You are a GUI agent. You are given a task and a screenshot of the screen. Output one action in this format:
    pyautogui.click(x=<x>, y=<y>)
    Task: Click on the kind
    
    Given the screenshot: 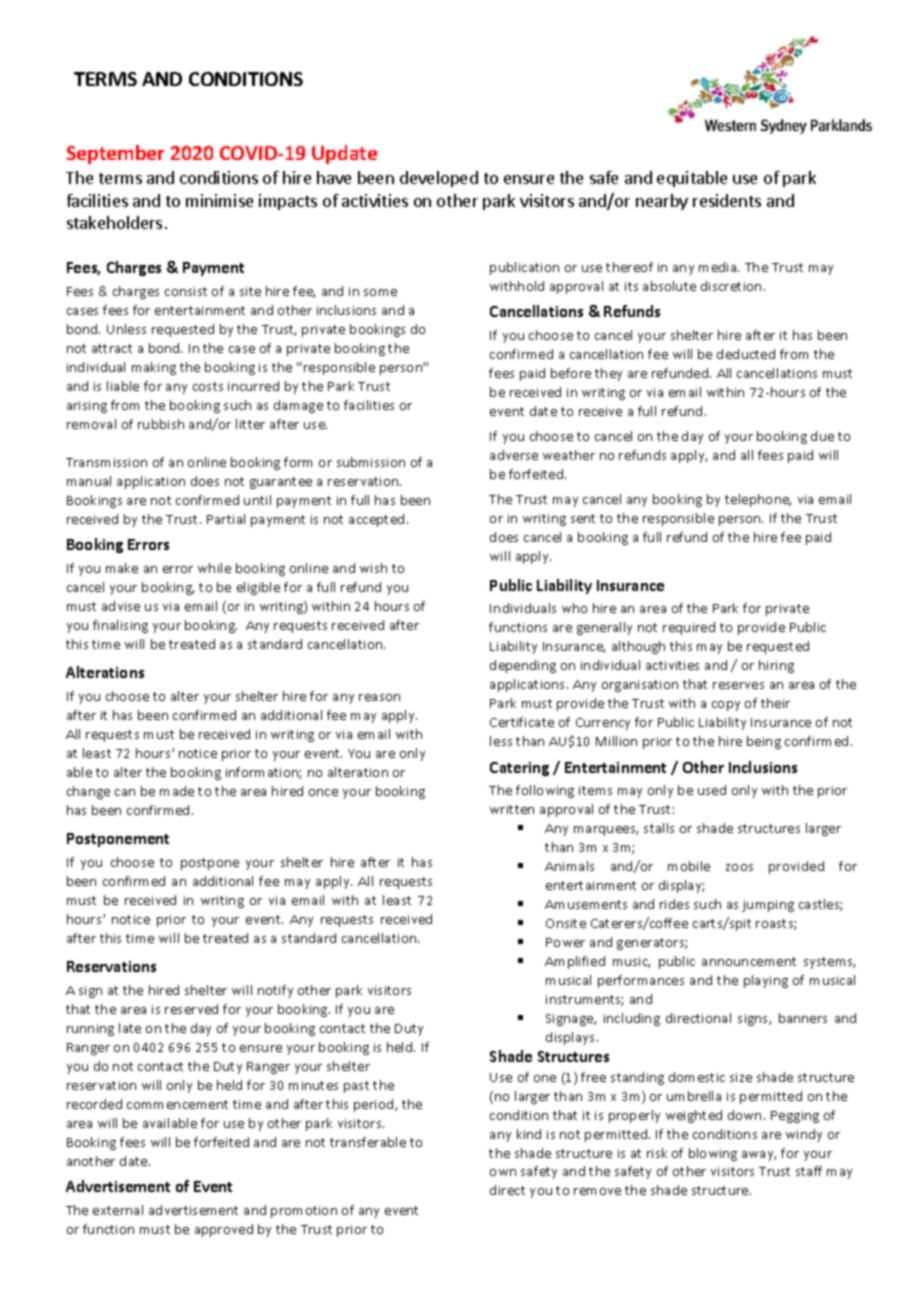 What is the action you would take?
    pyautogui.click(x=529, y=1134)
